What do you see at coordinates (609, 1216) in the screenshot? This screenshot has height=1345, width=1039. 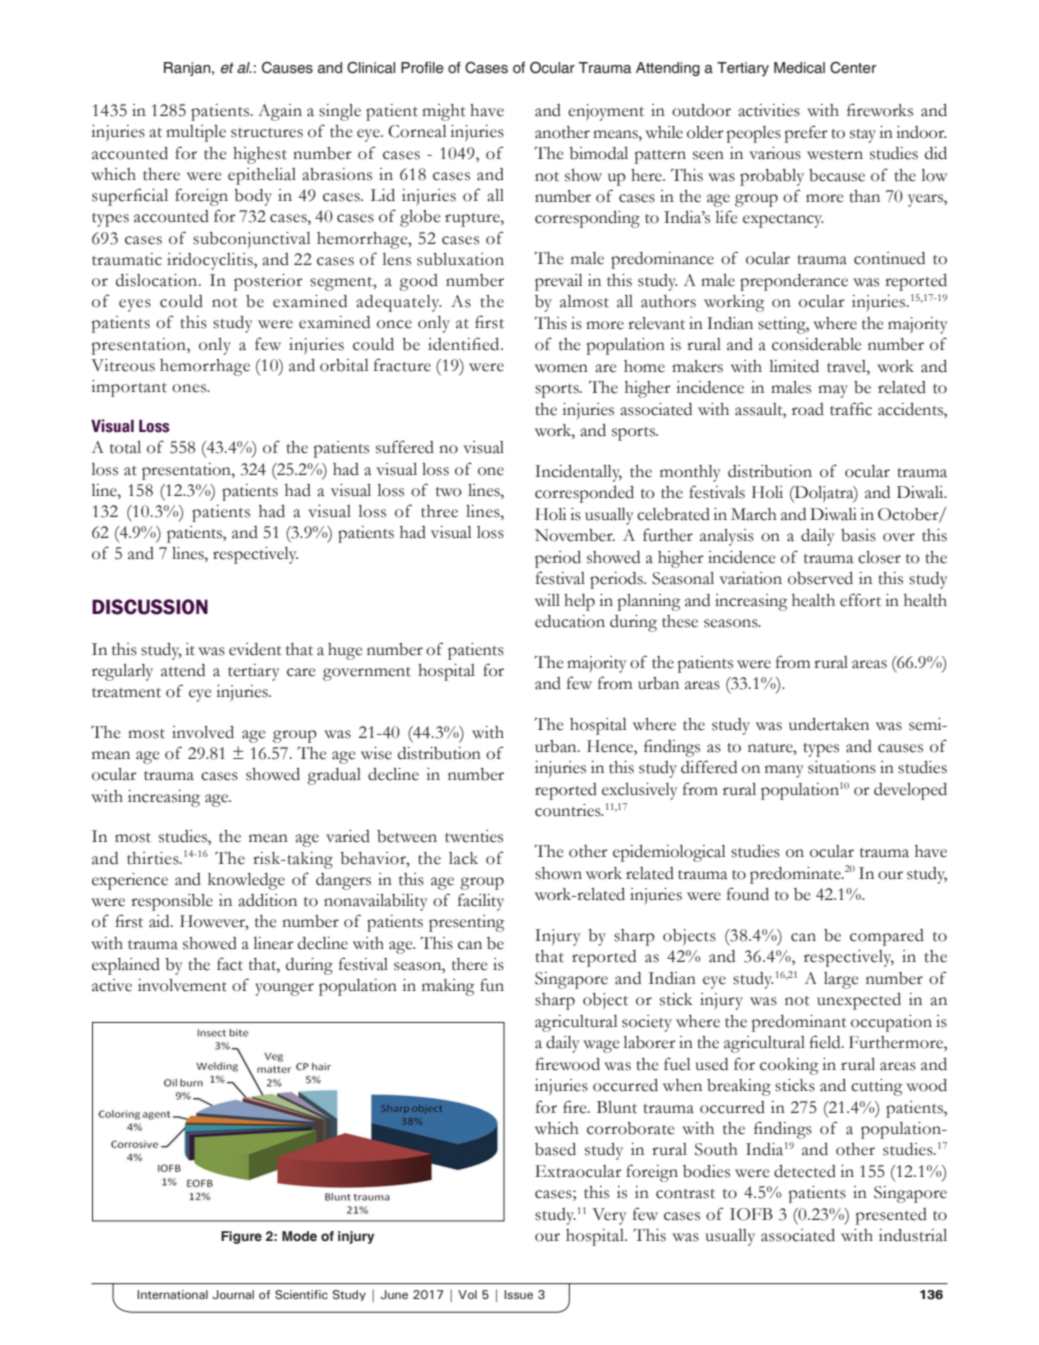 I see `Very` at bounding box center [609, 1216].
